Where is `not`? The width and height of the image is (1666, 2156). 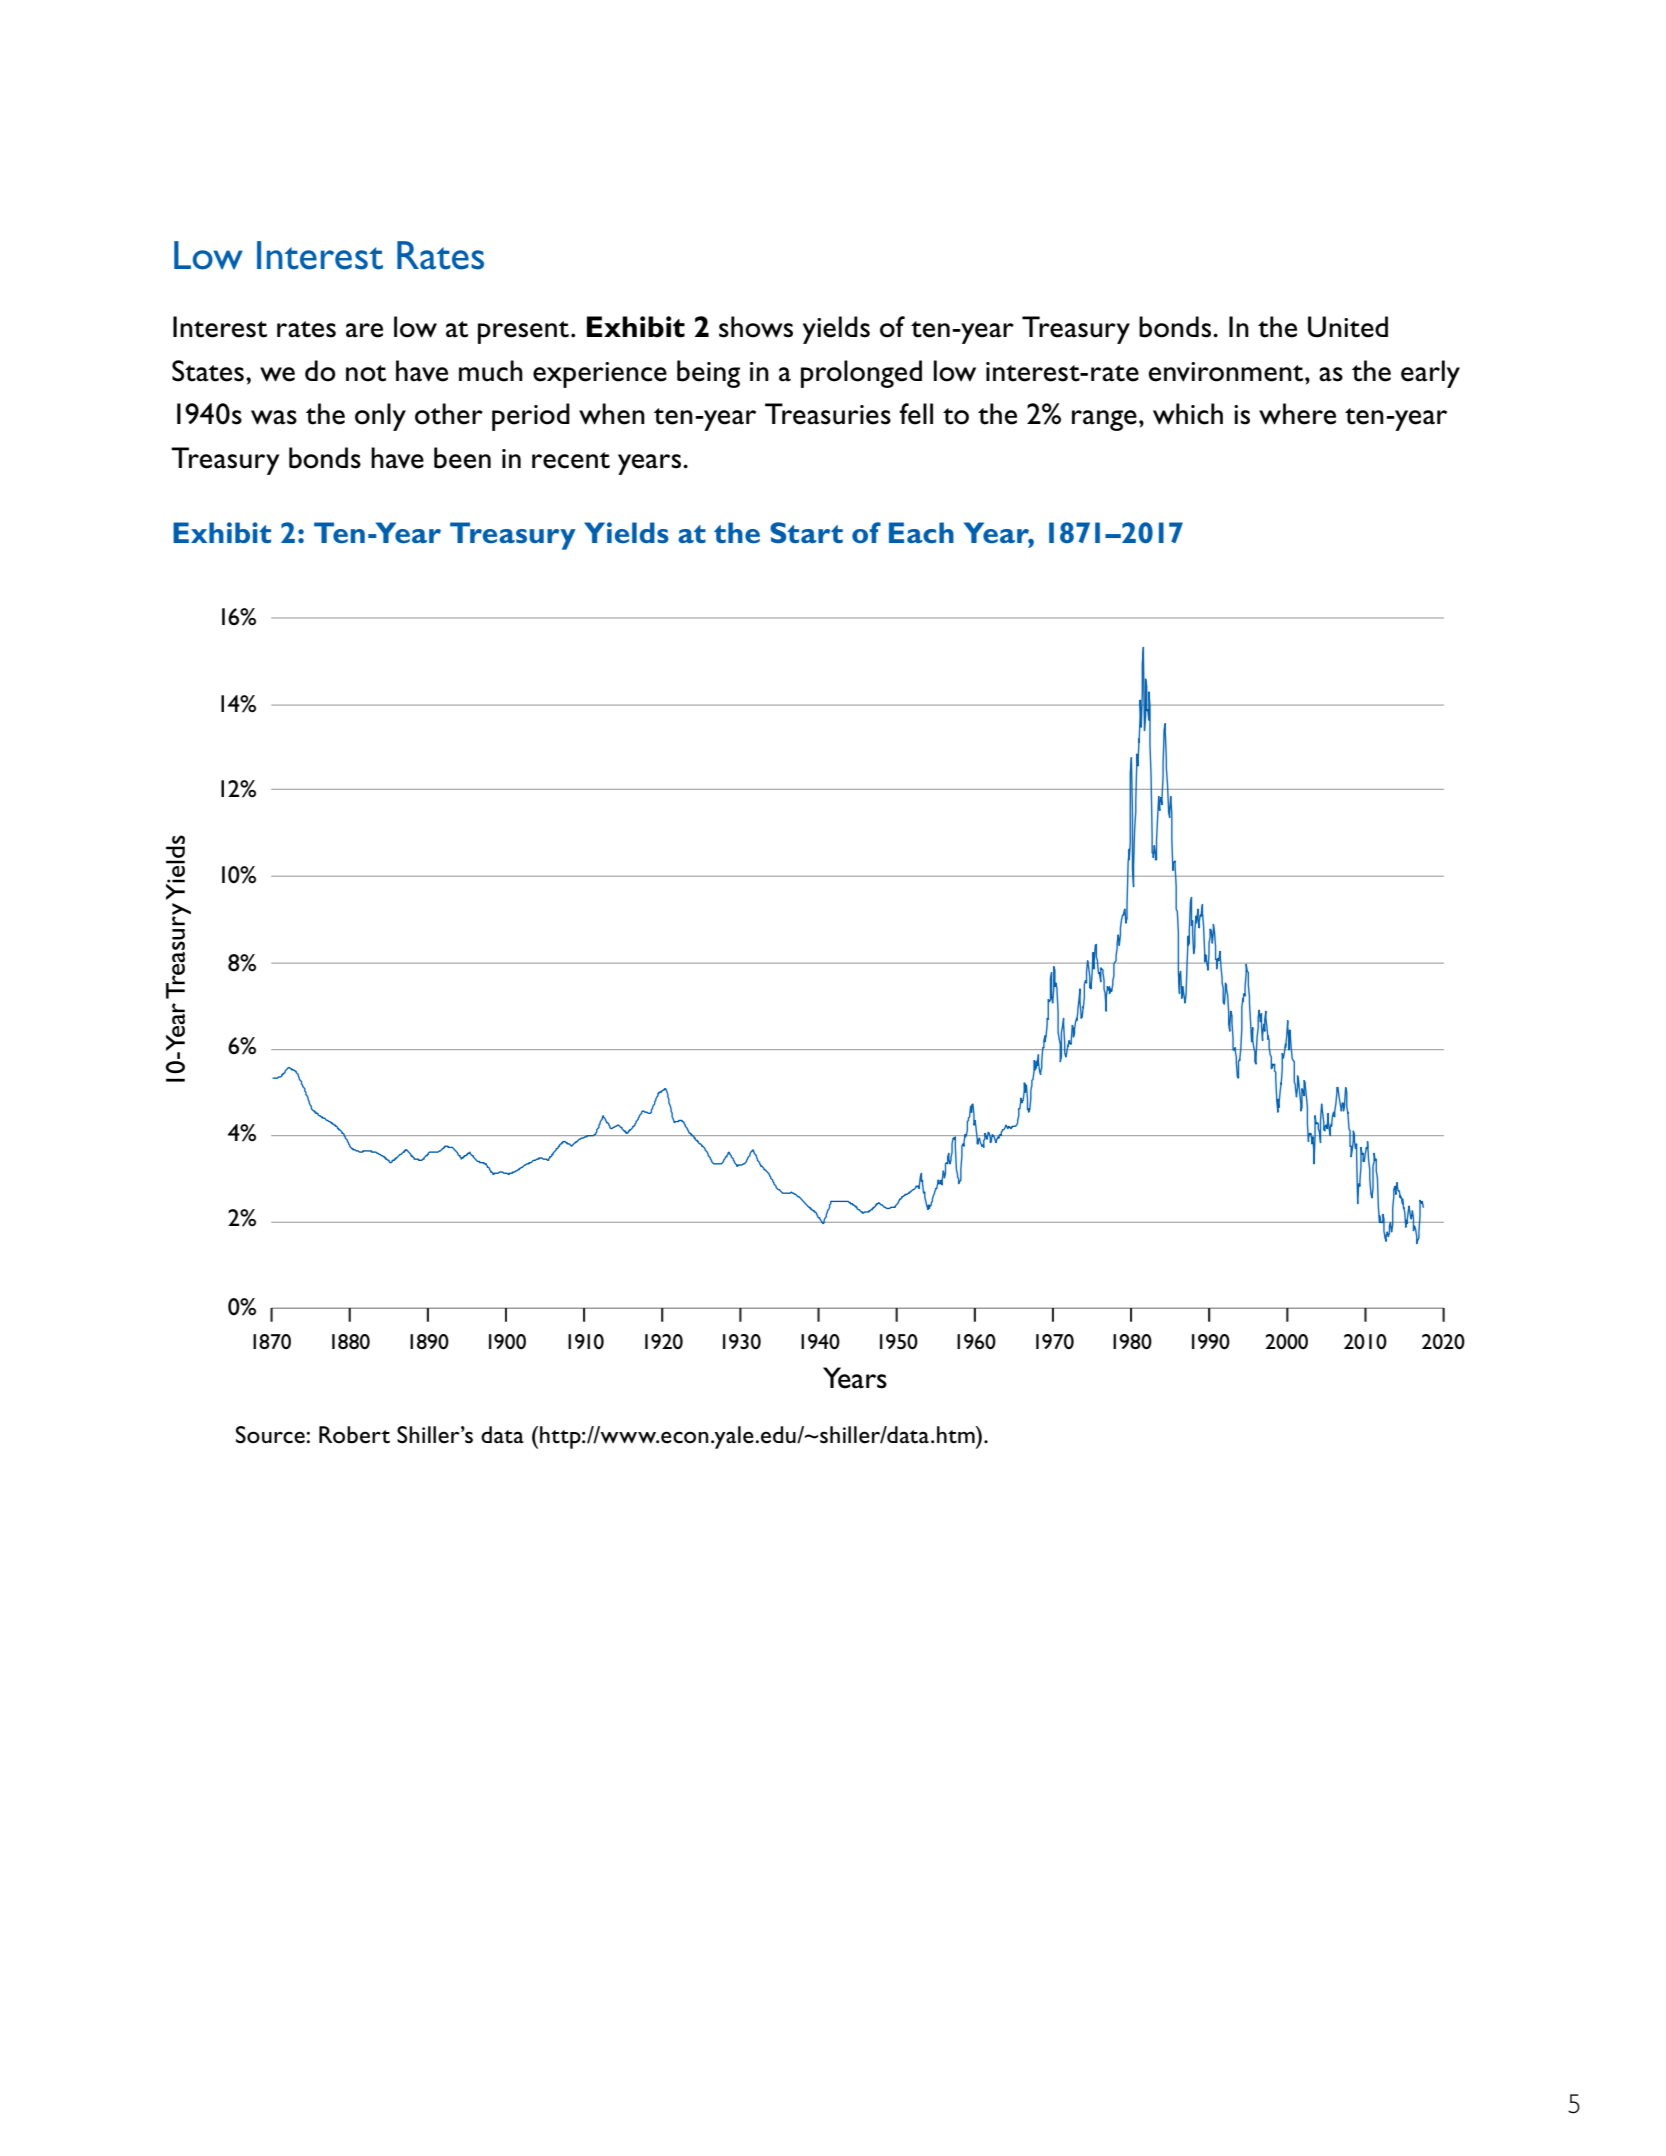
not is located at coordinates (366, 373).
